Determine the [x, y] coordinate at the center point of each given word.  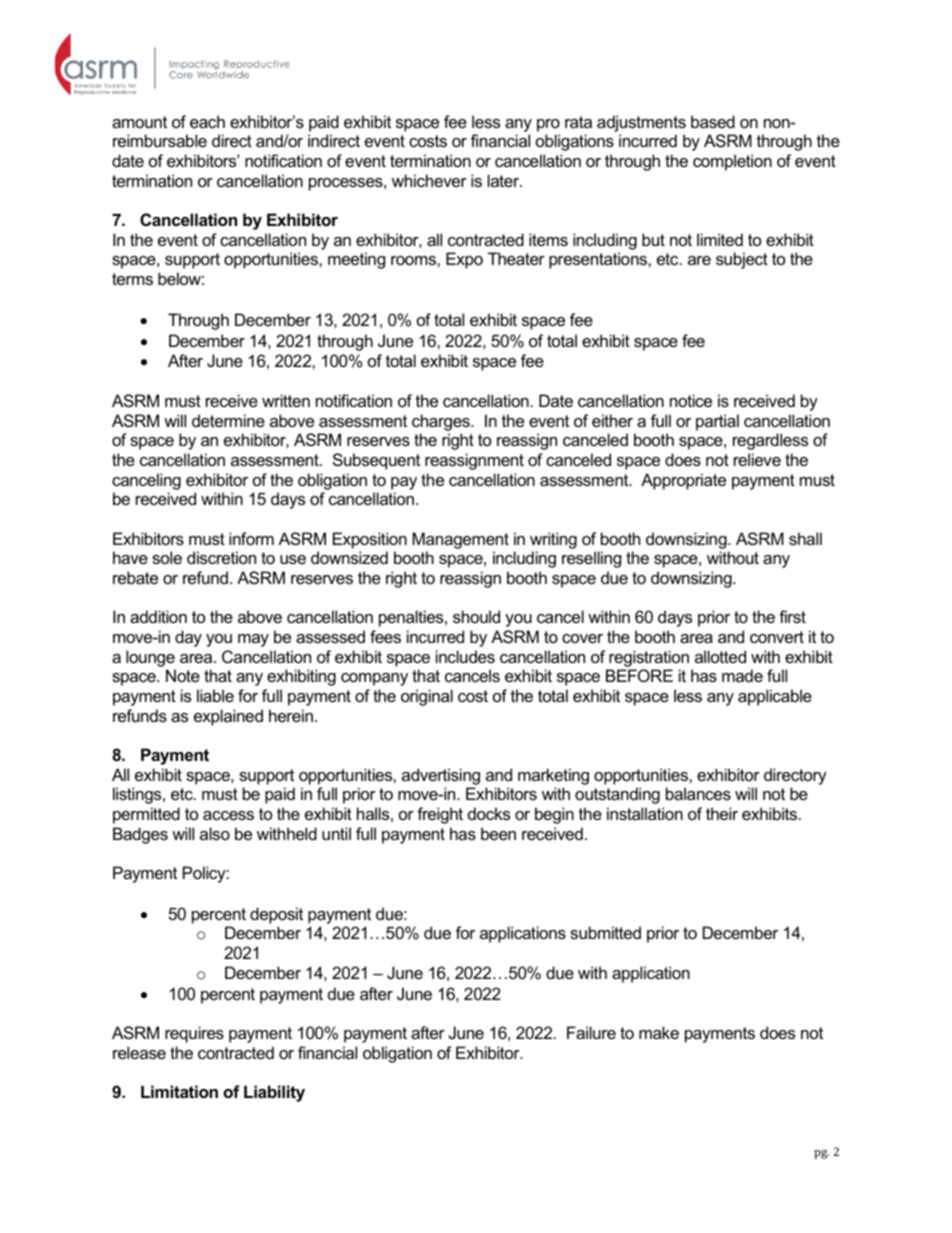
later [505, 180]
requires [194, 1034]
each [207, 121]
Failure [591, 1032]
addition [158, 616]
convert [777, 637]
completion [732, 162]
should [476, 616]
